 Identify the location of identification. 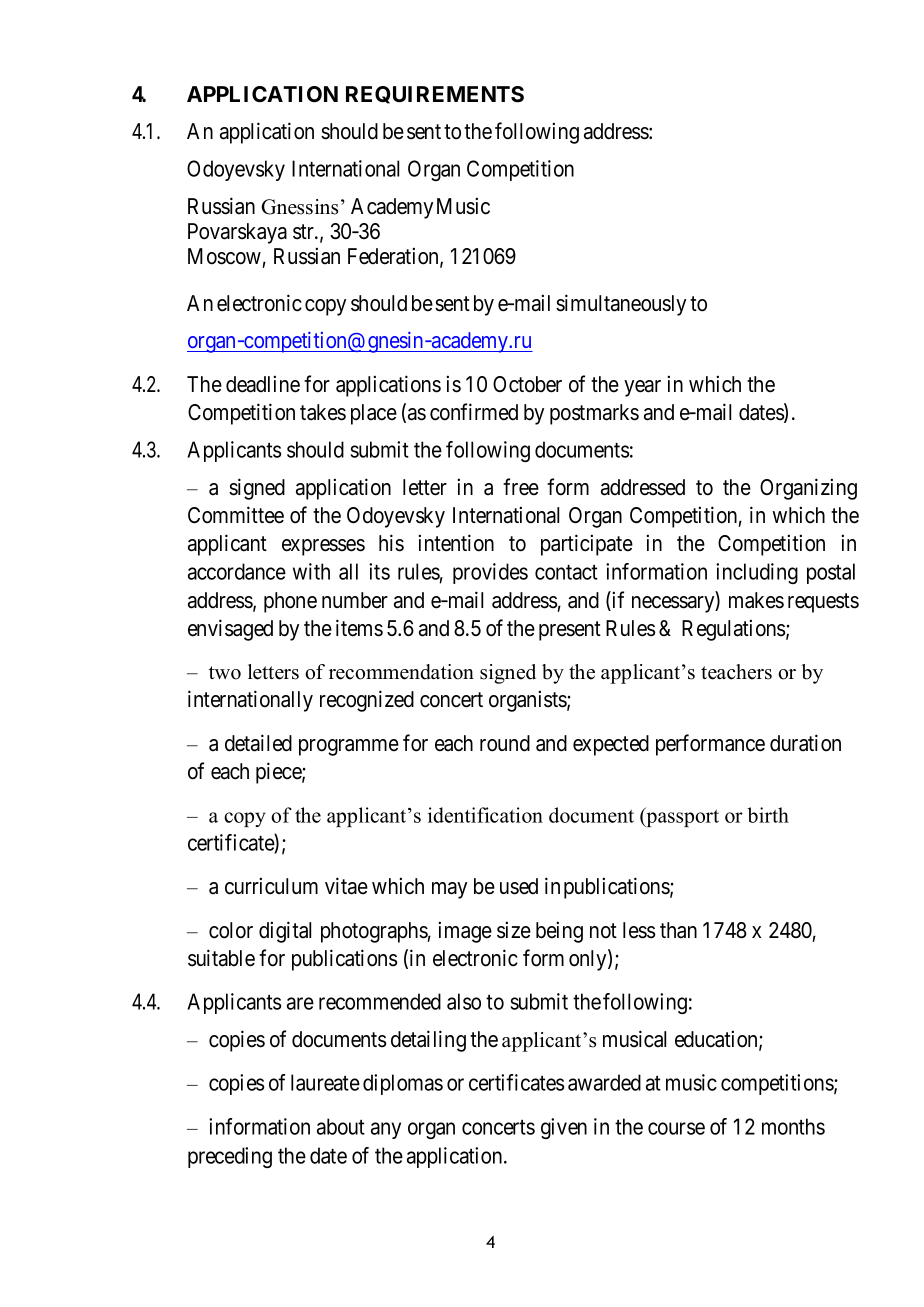
(485, 815).
